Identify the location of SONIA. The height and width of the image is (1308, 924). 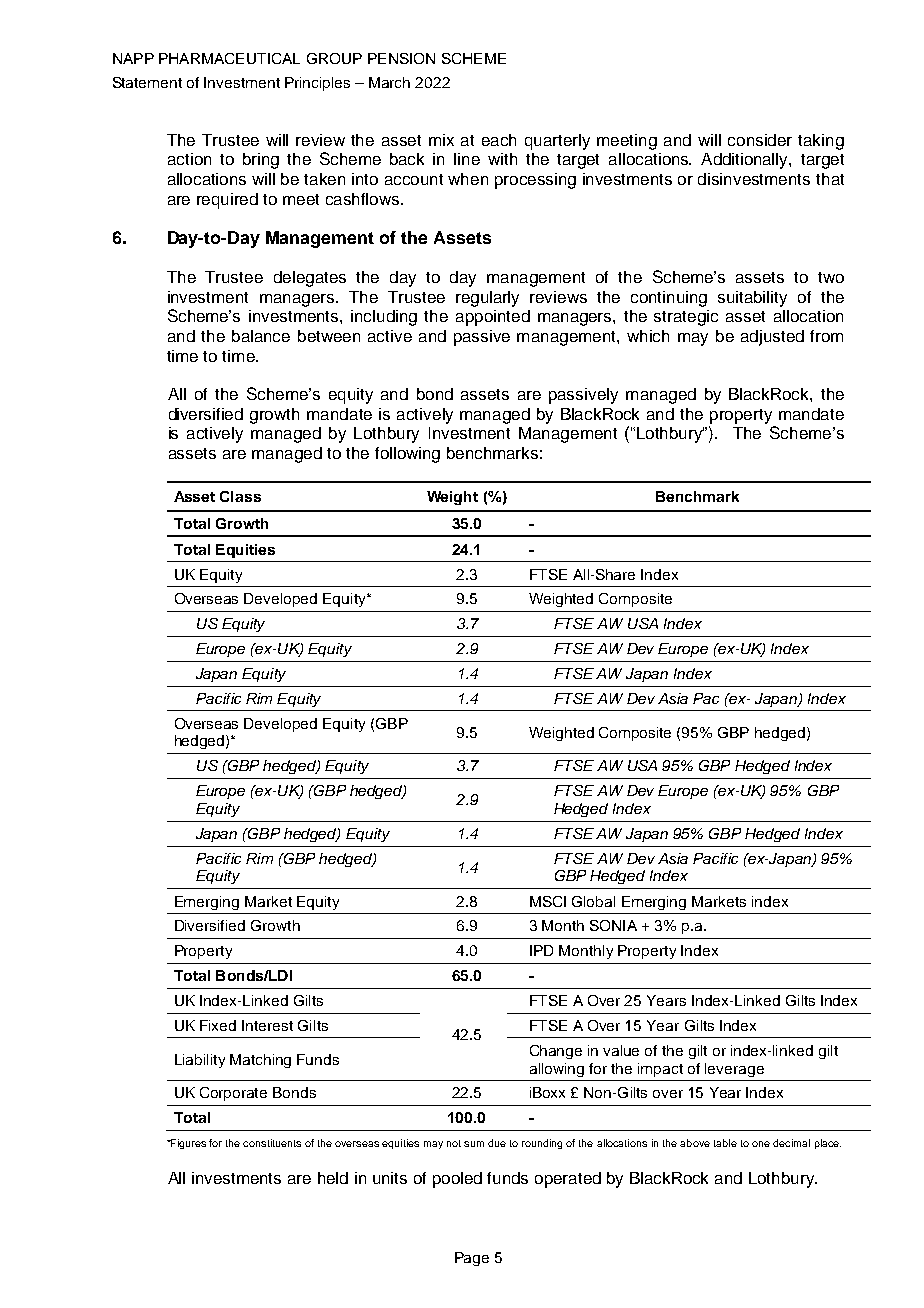
(613, 925).
